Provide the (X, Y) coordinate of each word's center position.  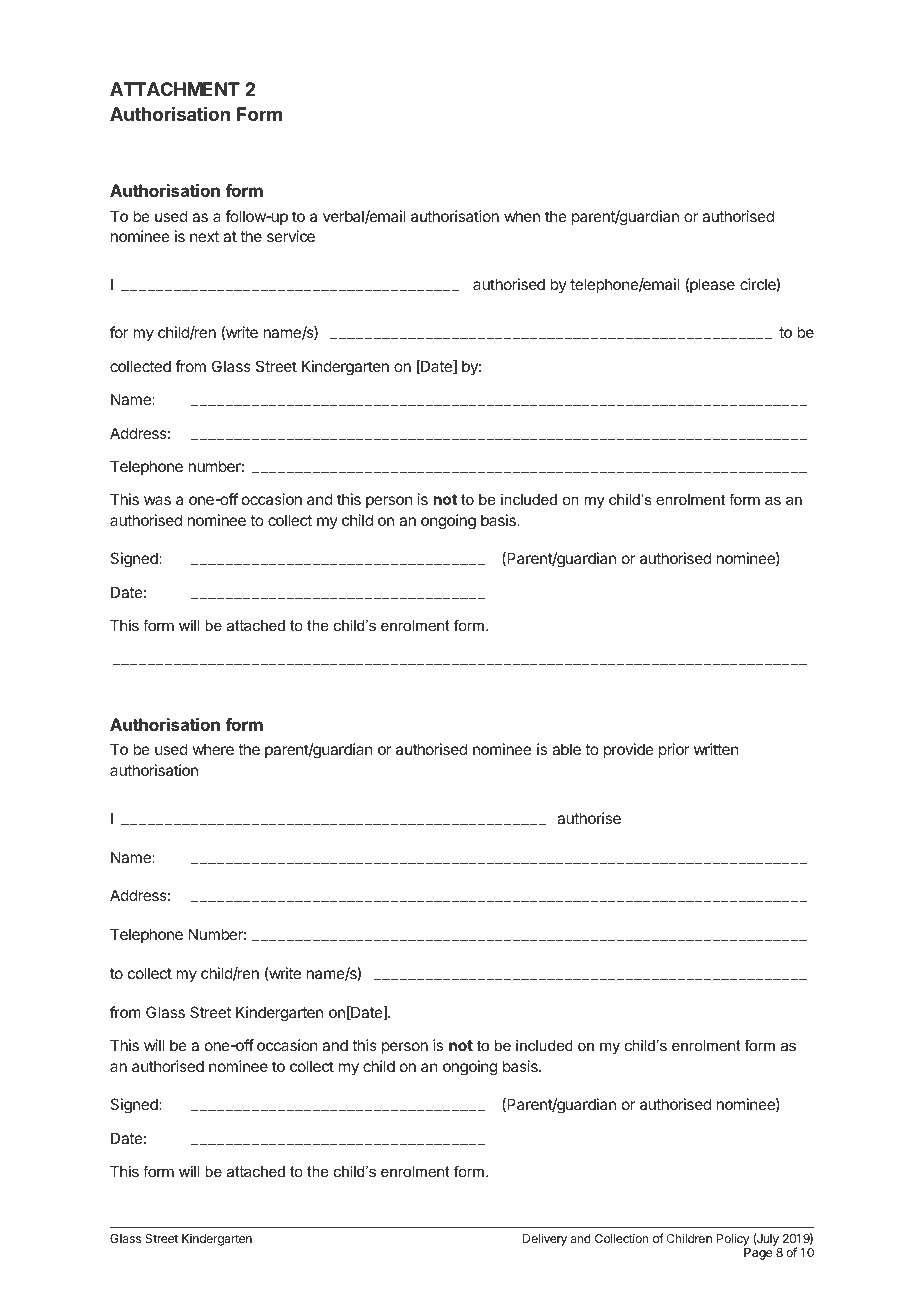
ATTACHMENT (175, 89)
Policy (733, 1239)
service (291, 236)
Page (758, 1254)
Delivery (545, 1239)
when (522, 216)
